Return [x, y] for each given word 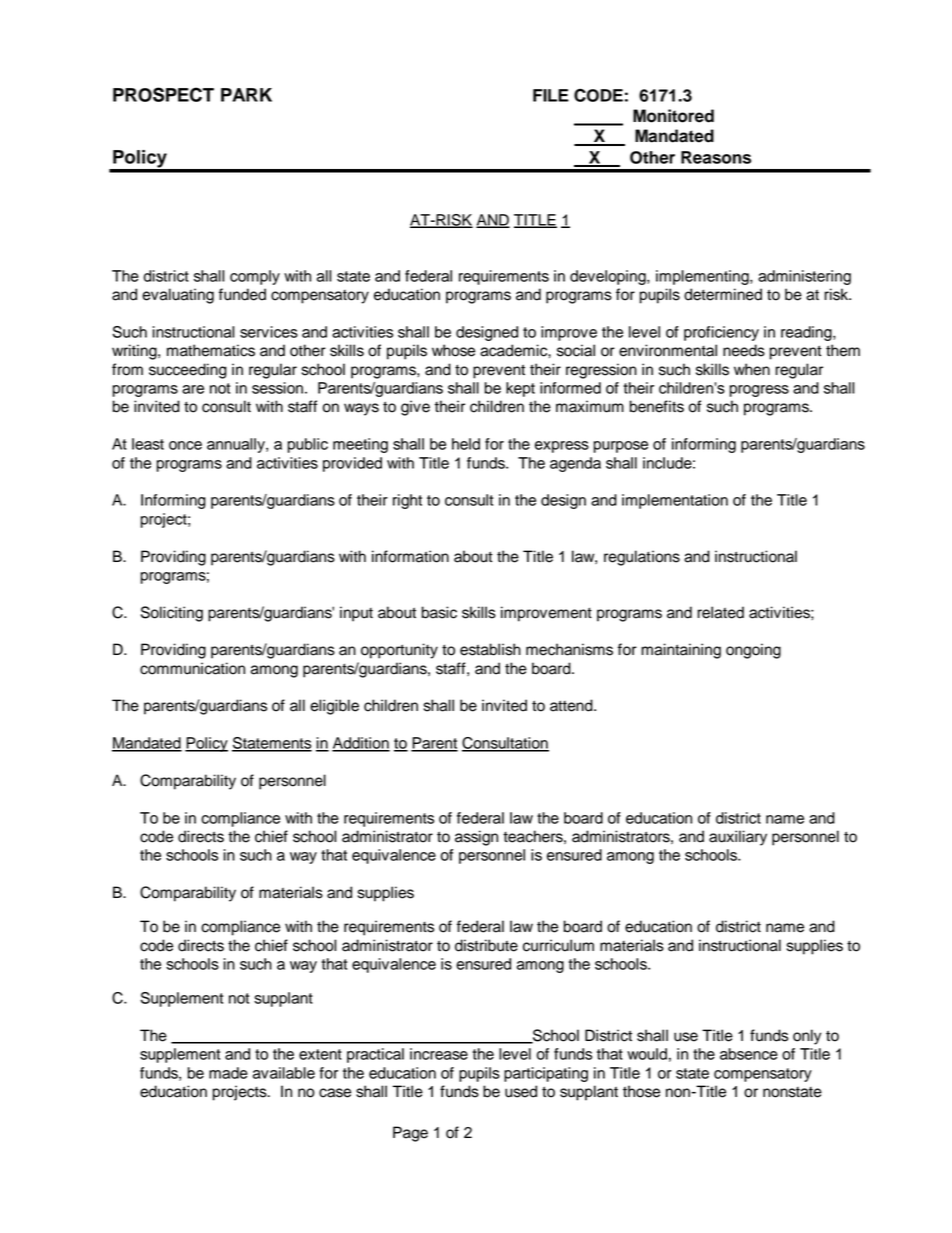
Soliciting [172, 614]
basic [439, 612]
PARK [246, 95]
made [228, 1073]
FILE [551, 95]
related [720, 612]
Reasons [716, 157]
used [521, 1091]
